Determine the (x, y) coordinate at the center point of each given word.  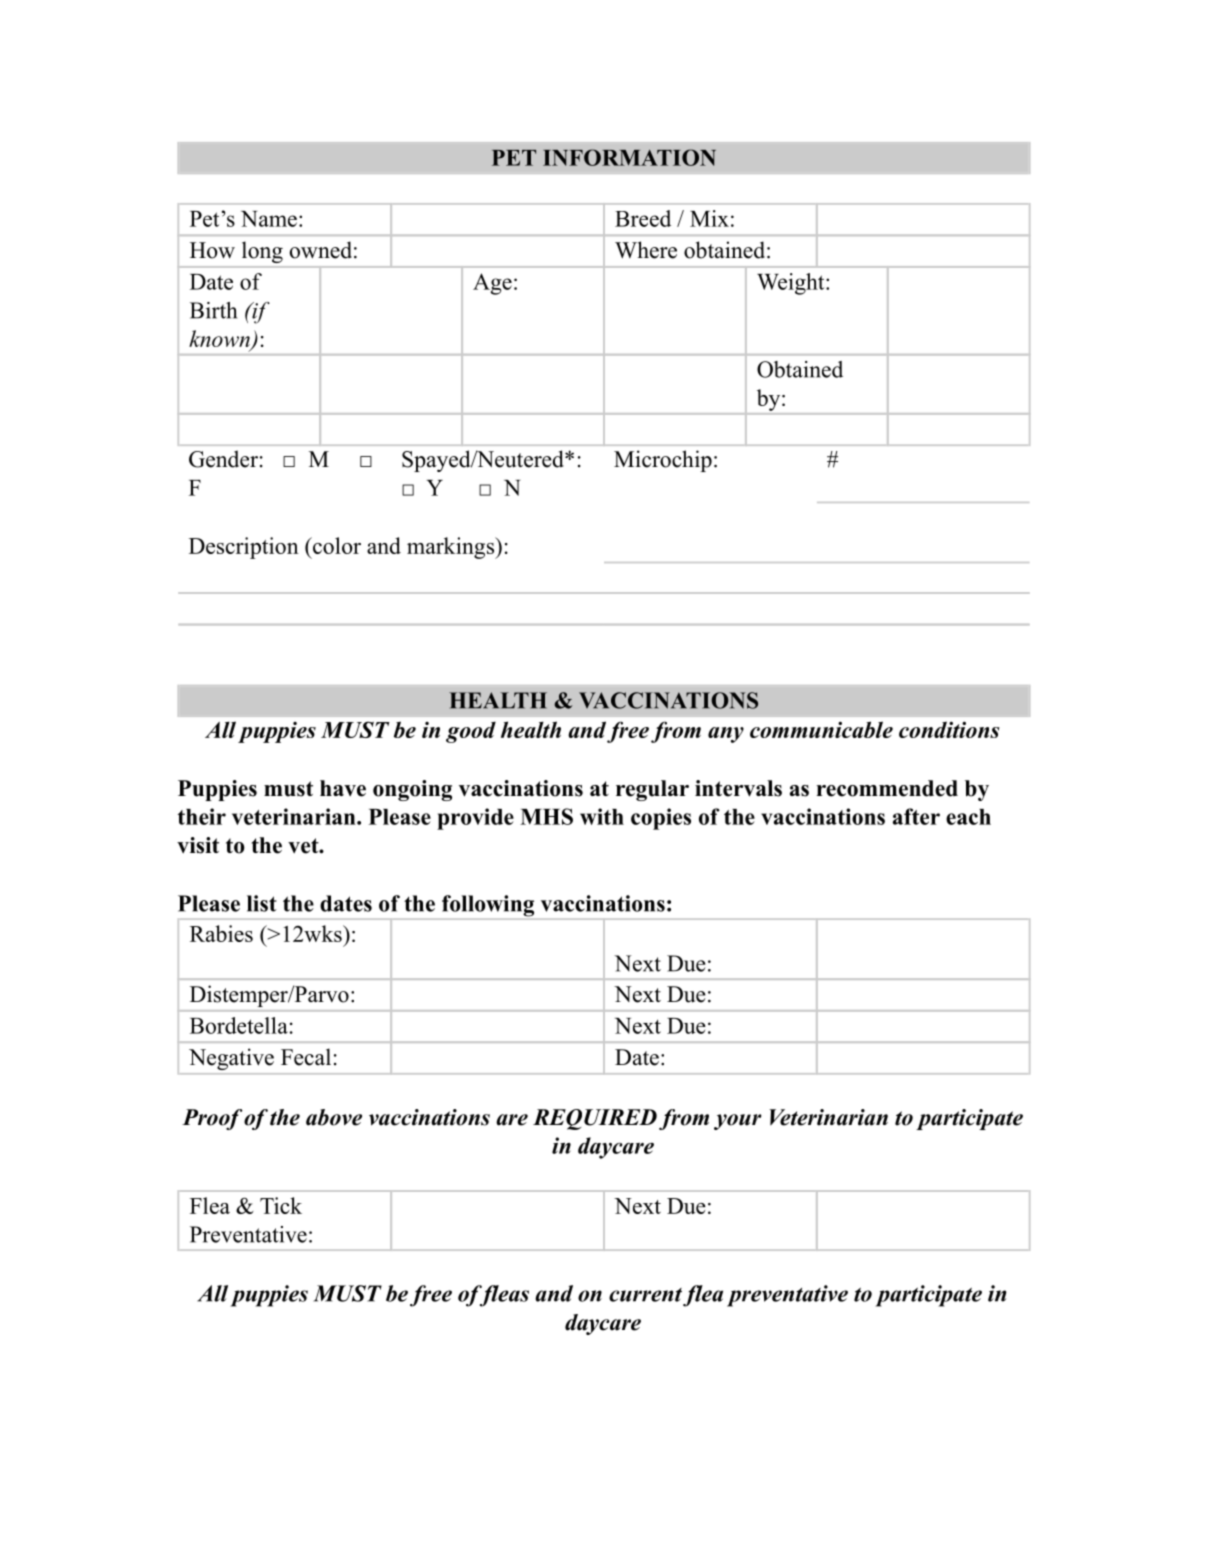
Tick (281, 1205)
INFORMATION (629, 157)
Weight (792, 284)
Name (269, 219)
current (645, 1295)
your (738, 1122)
